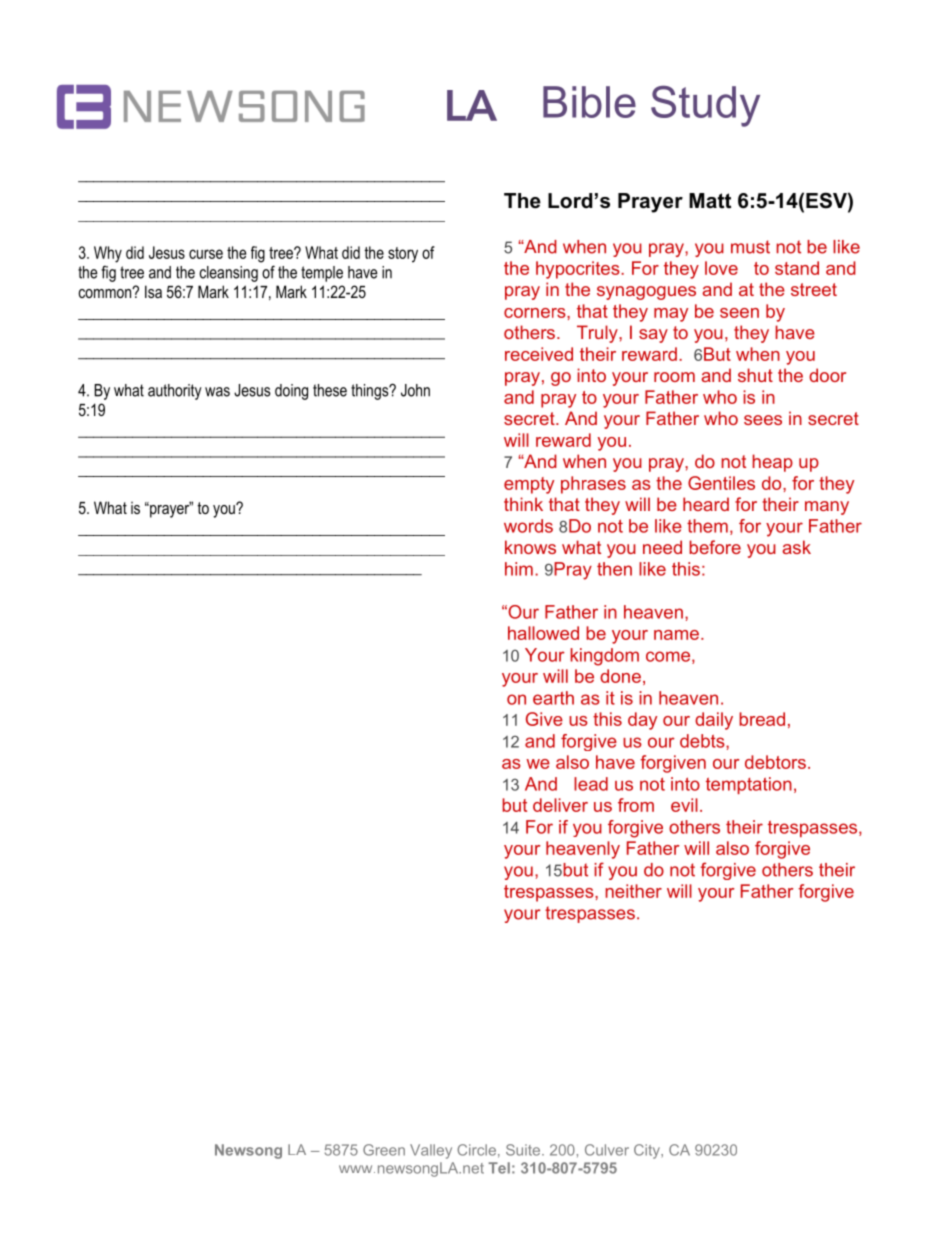 The image size is (952, 1233). I want to click on Green, so click(384, 1150).
